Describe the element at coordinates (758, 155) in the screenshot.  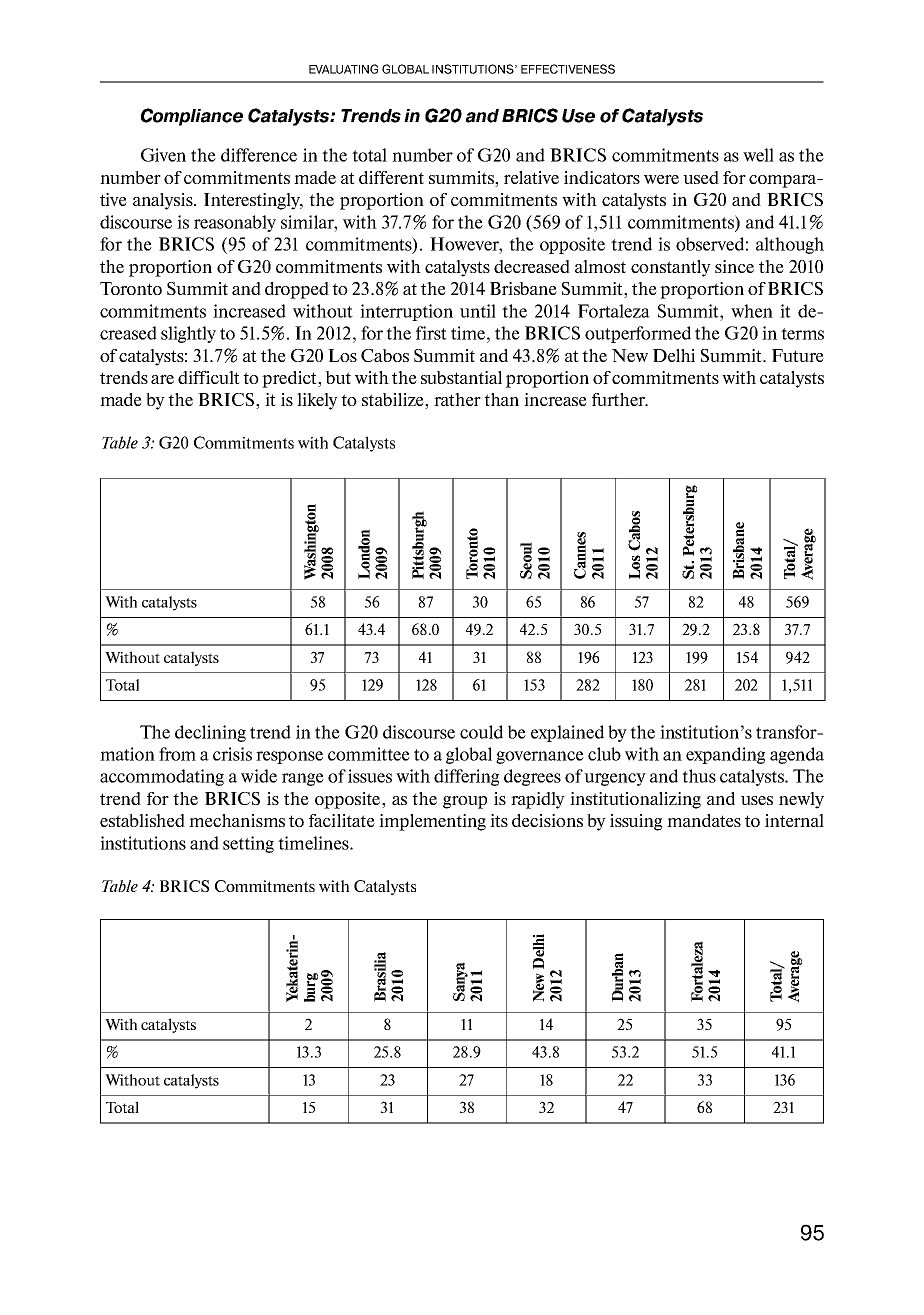
I see `well` at that location.
